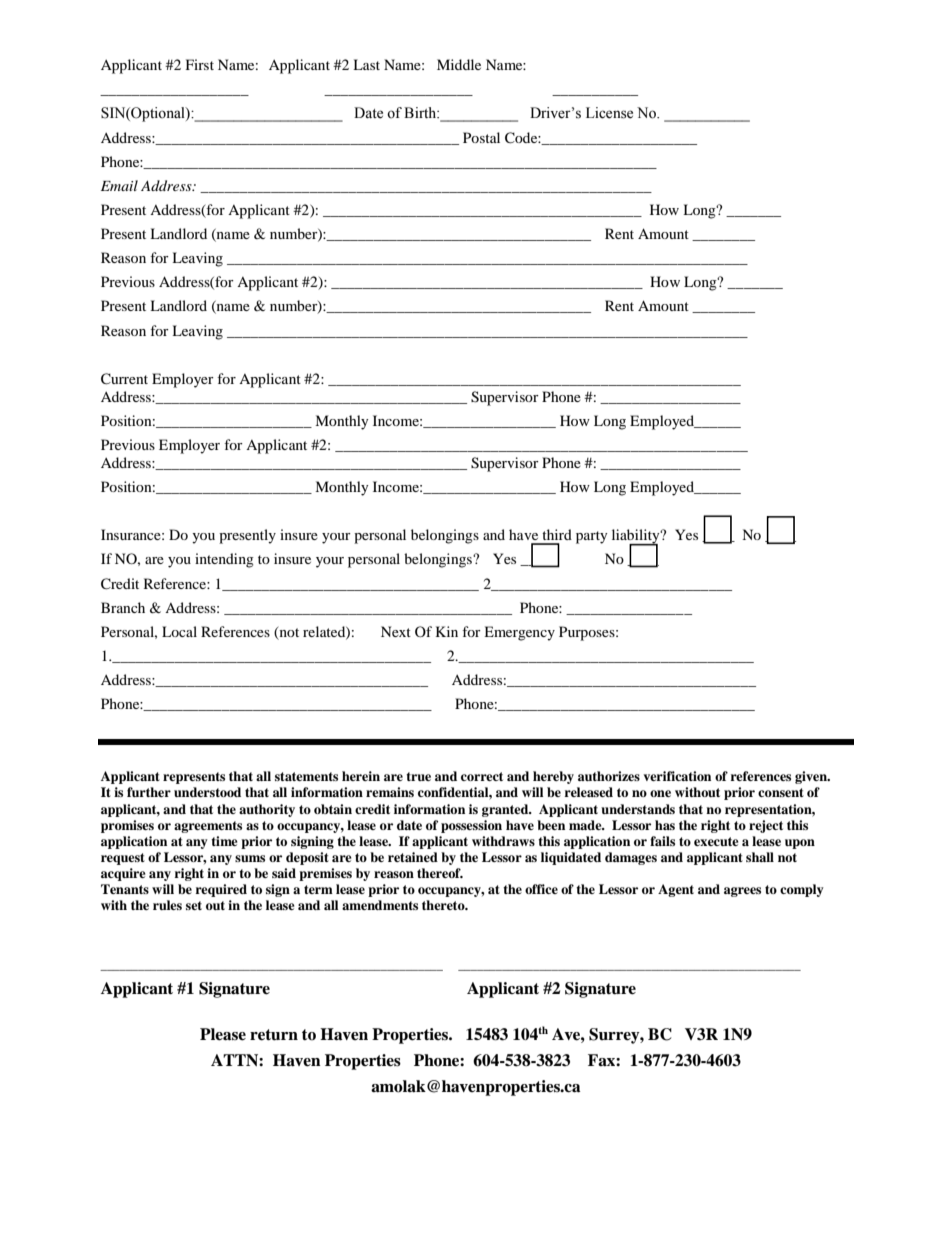 Image resolution: width=952 pixels, height=1233 pixels. Describe the element at coordinates (592, 537) in the image. I see `party` at that location.
